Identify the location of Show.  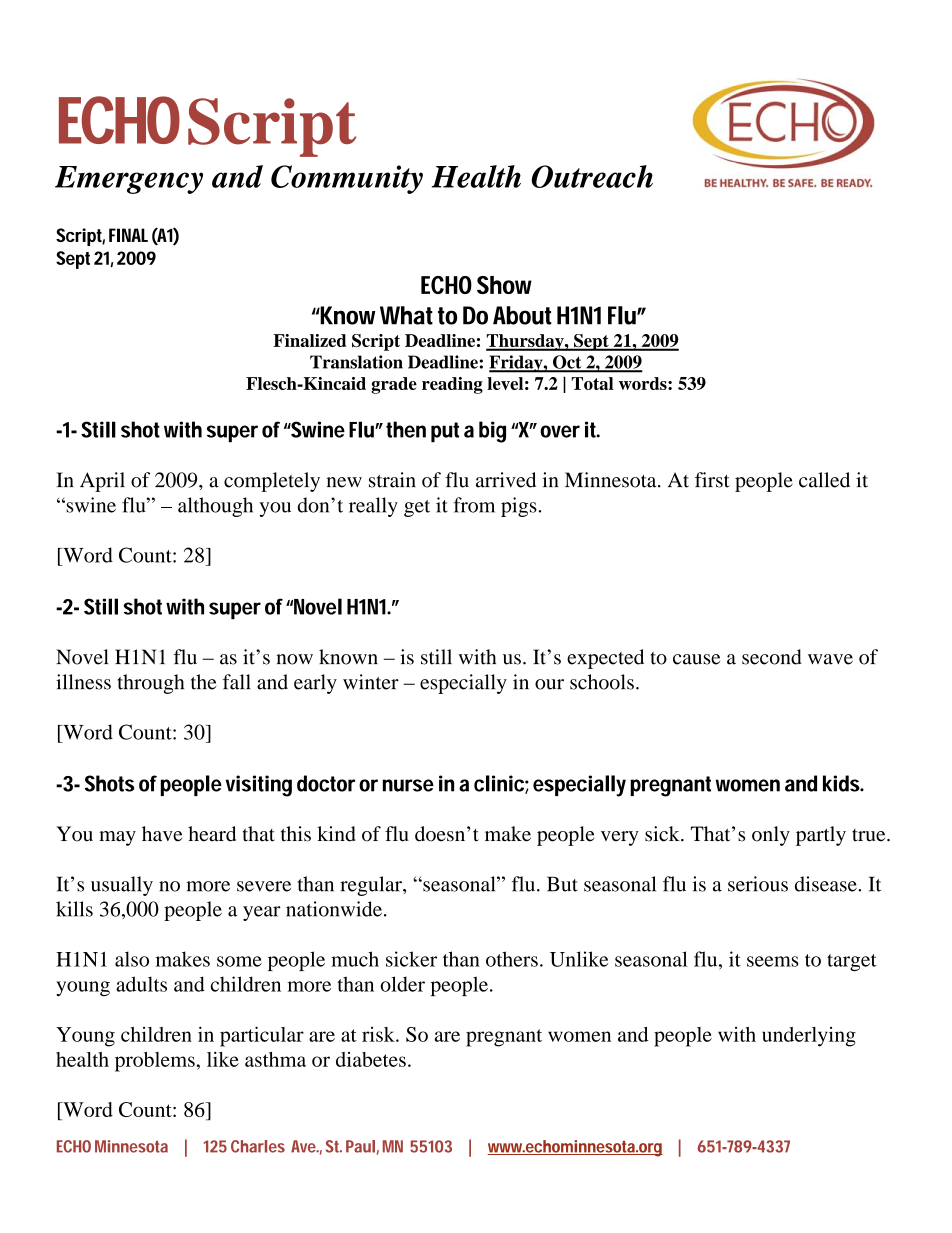
(504, 285).
